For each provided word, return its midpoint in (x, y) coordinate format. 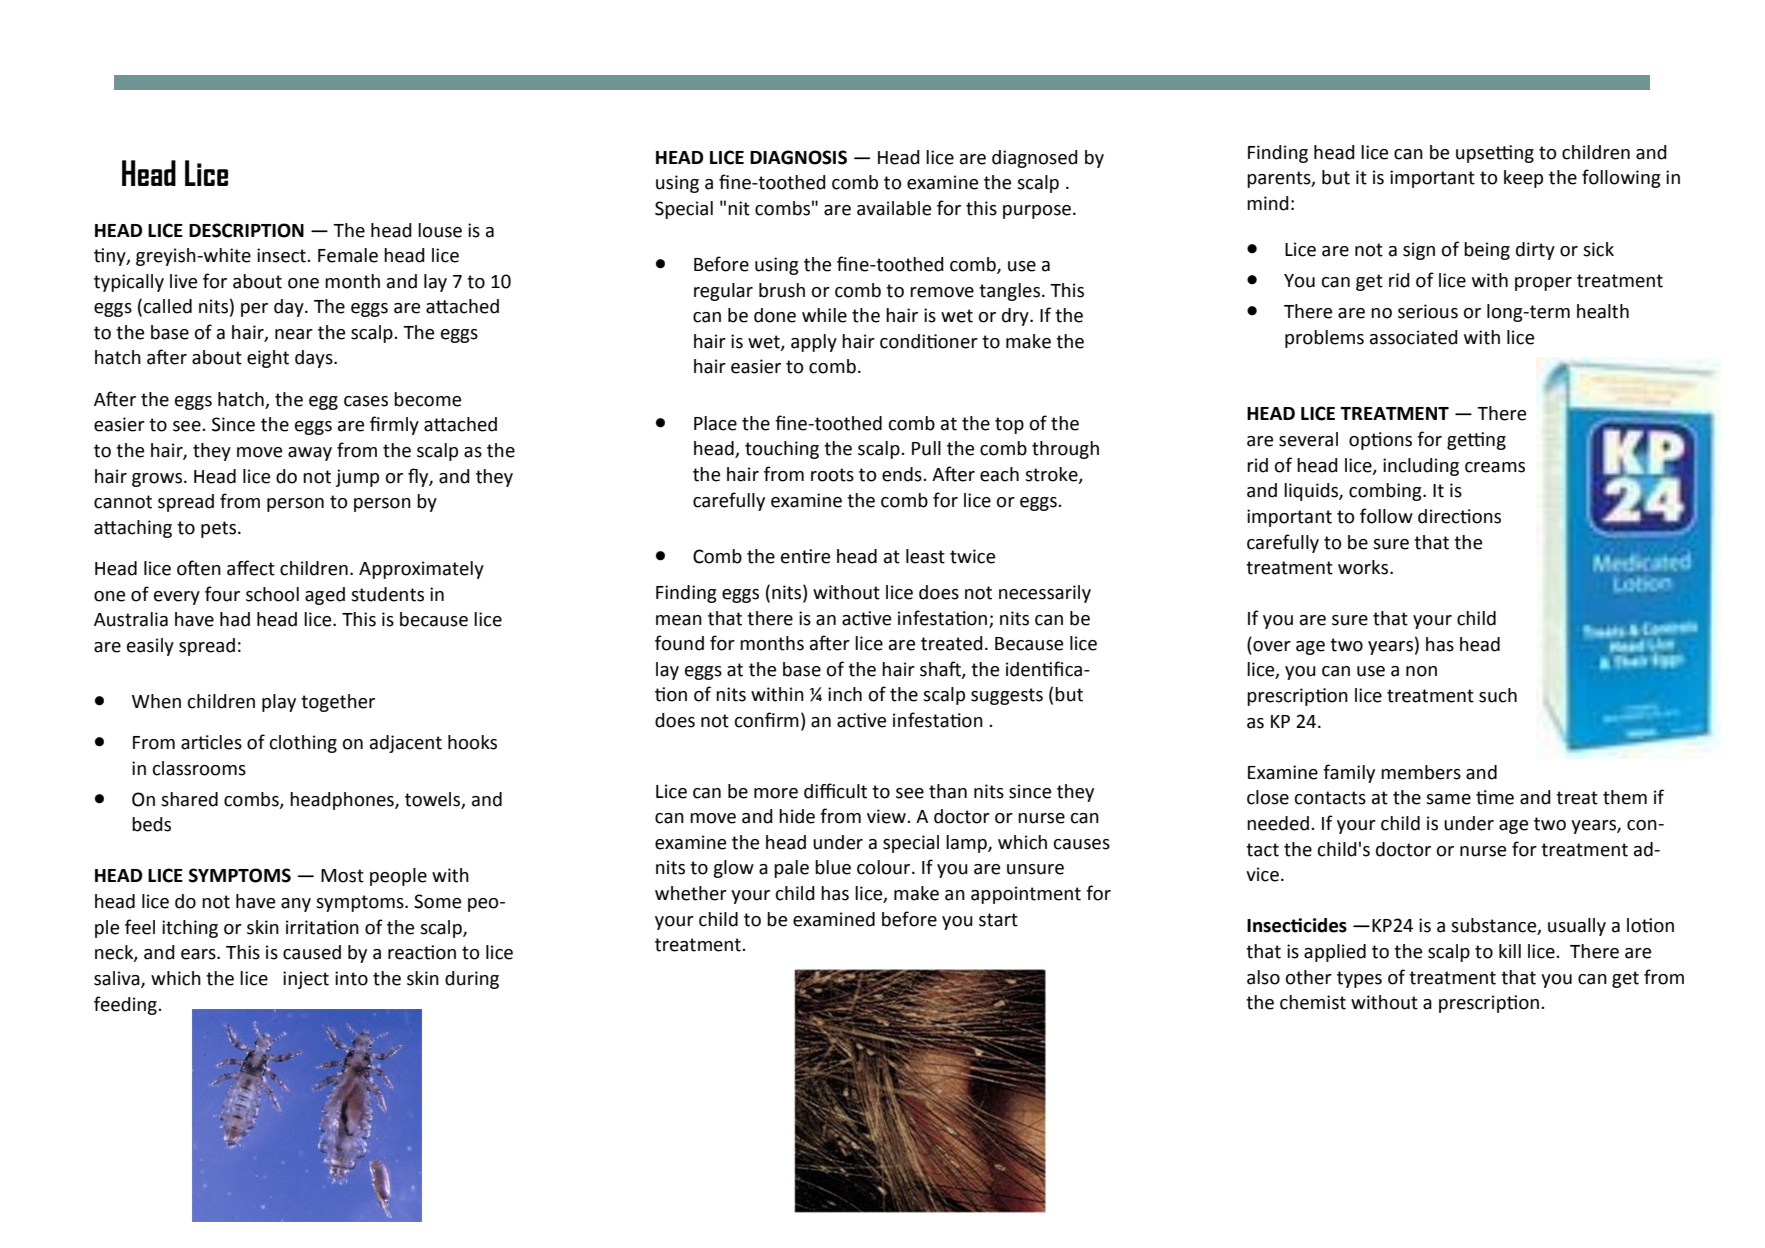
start (998, 920)
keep (1523, 179)
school (272, 594)
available (894, 208)
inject (306, 980)
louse (440, 230)
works (1364, 567)
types (1359, 979)
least (925, 556)
